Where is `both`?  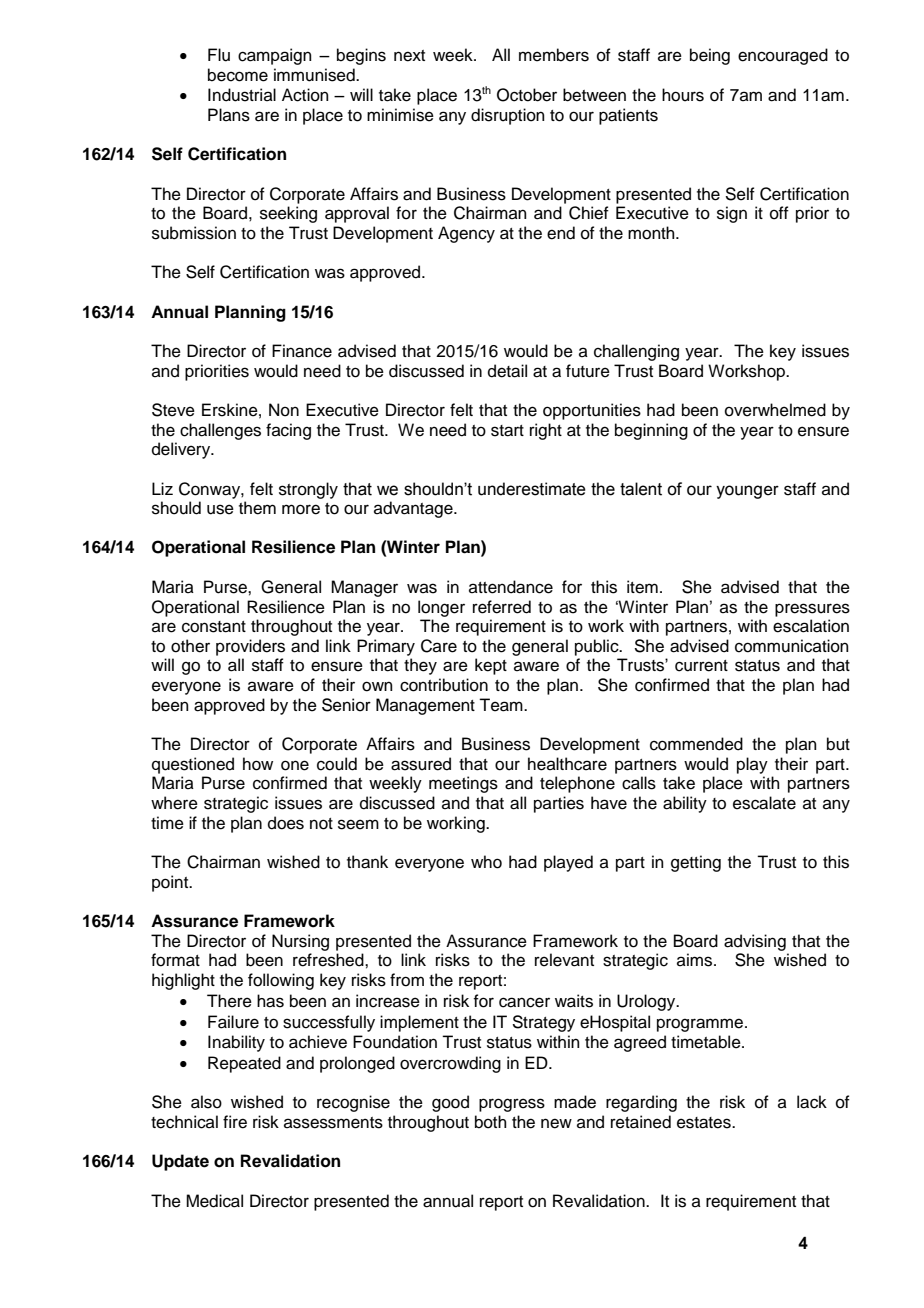
both is located at coordinates (491, 1122).
